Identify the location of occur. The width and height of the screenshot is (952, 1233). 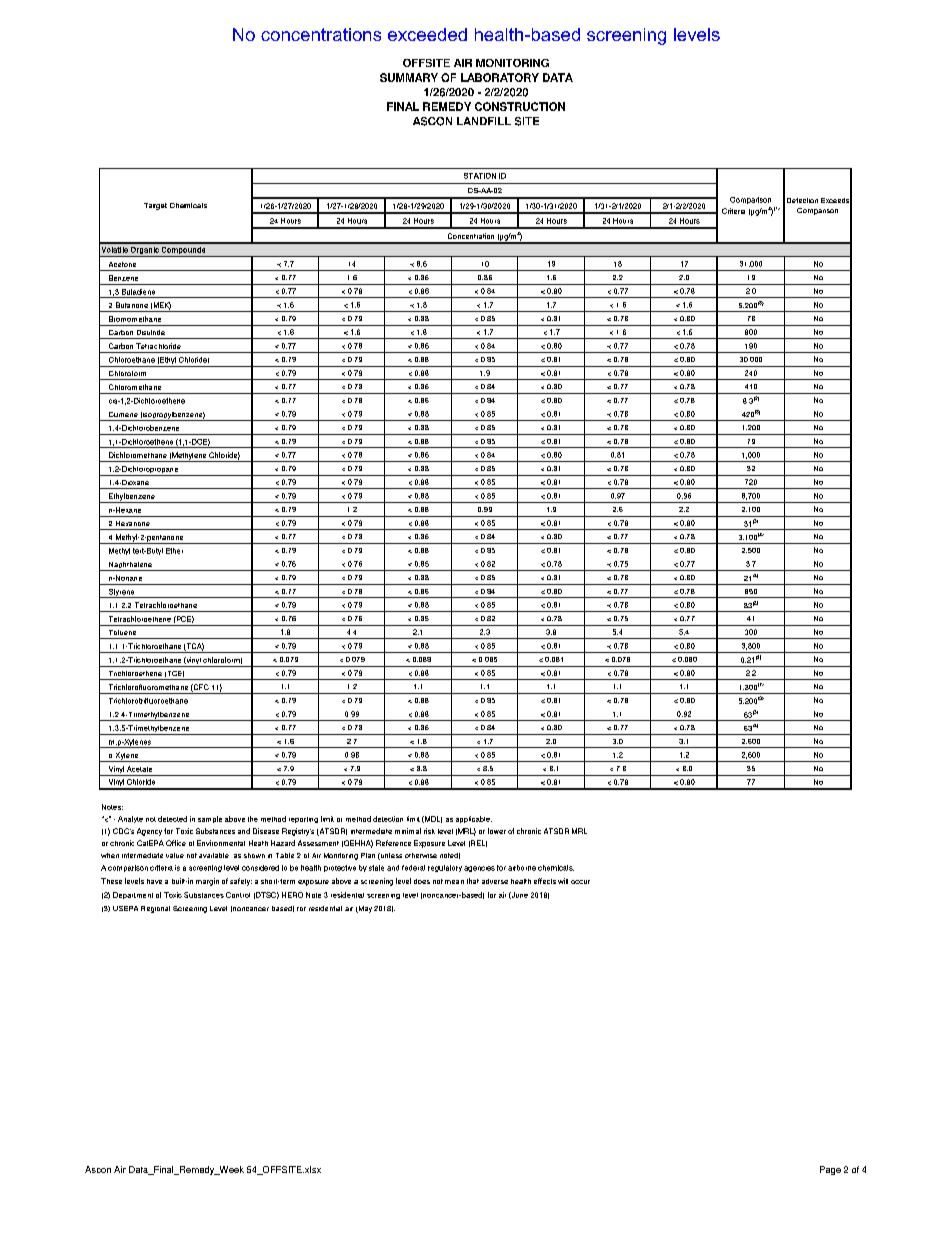
(580, 882).
